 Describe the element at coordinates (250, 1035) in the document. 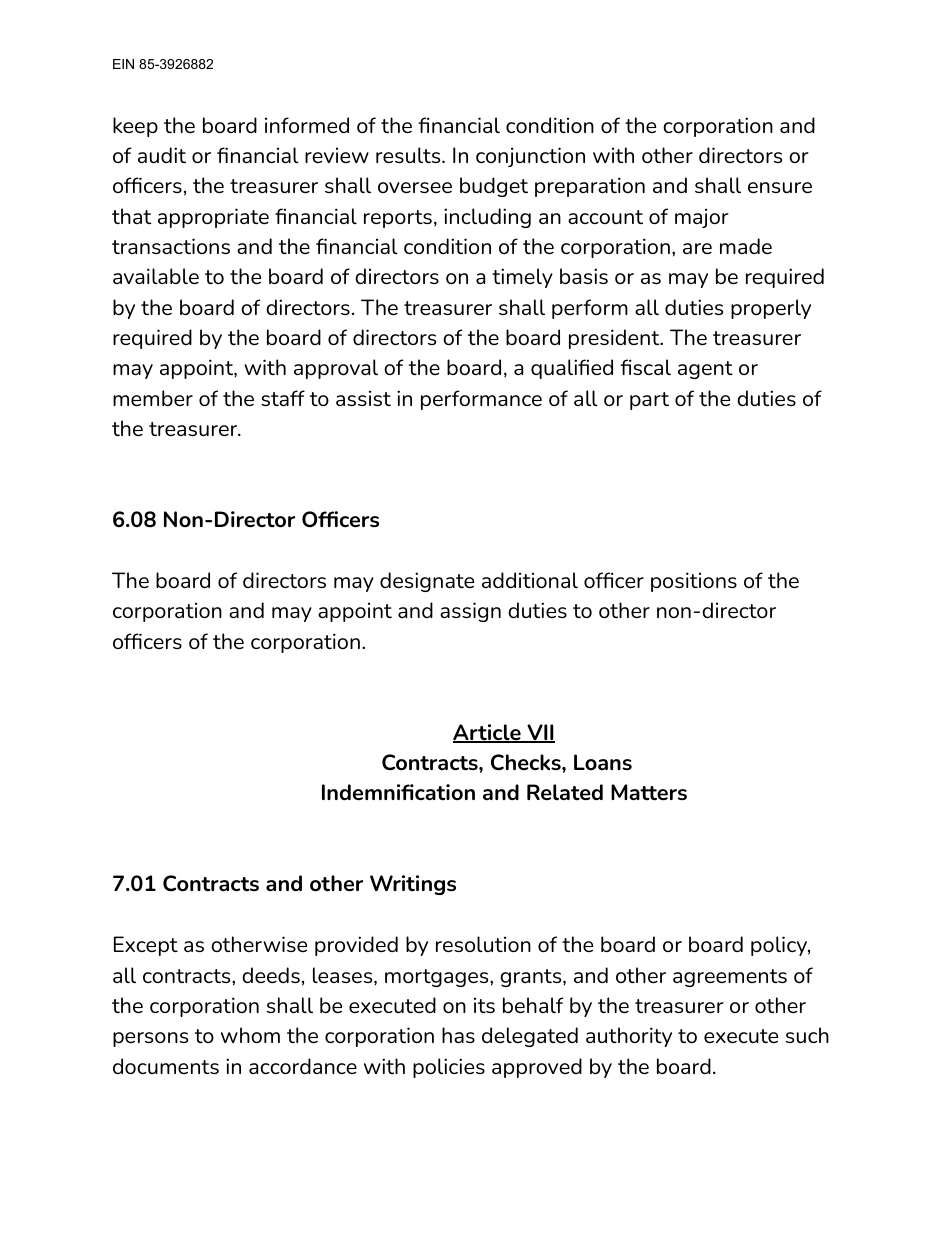

I see `whom` at that location.
